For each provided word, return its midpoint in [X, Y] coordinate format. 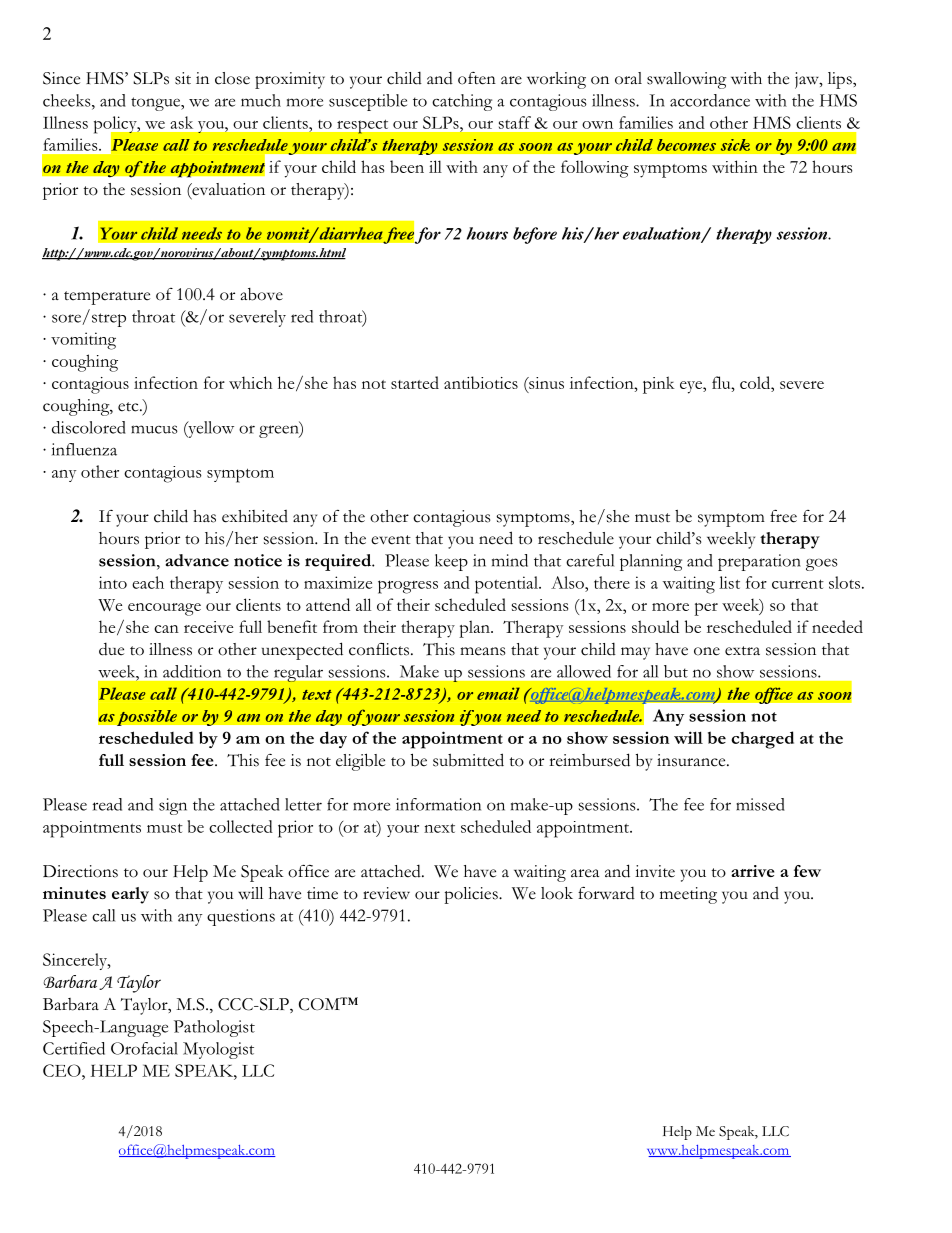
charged [762, 740]
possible [147, 718]
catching [462, 102]
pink [659, 385]
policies [472, 895]
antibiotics [481, 382]
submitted [468, 760]
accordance [710, 100]
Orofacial [144, 1048]
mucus [154, 429]
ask [181, 122]
